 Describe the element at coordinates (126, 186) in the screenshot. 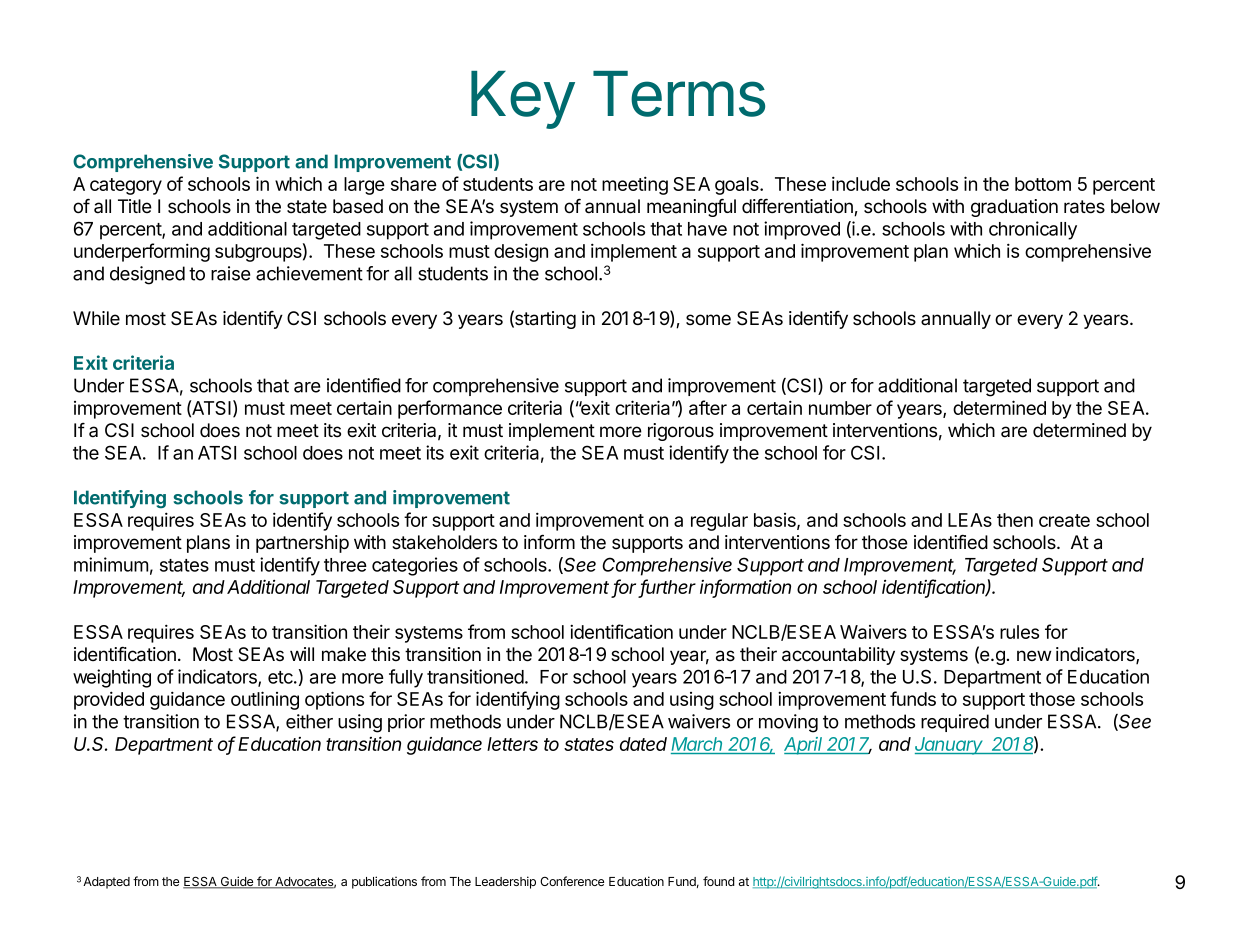

I see `category` at that location.
